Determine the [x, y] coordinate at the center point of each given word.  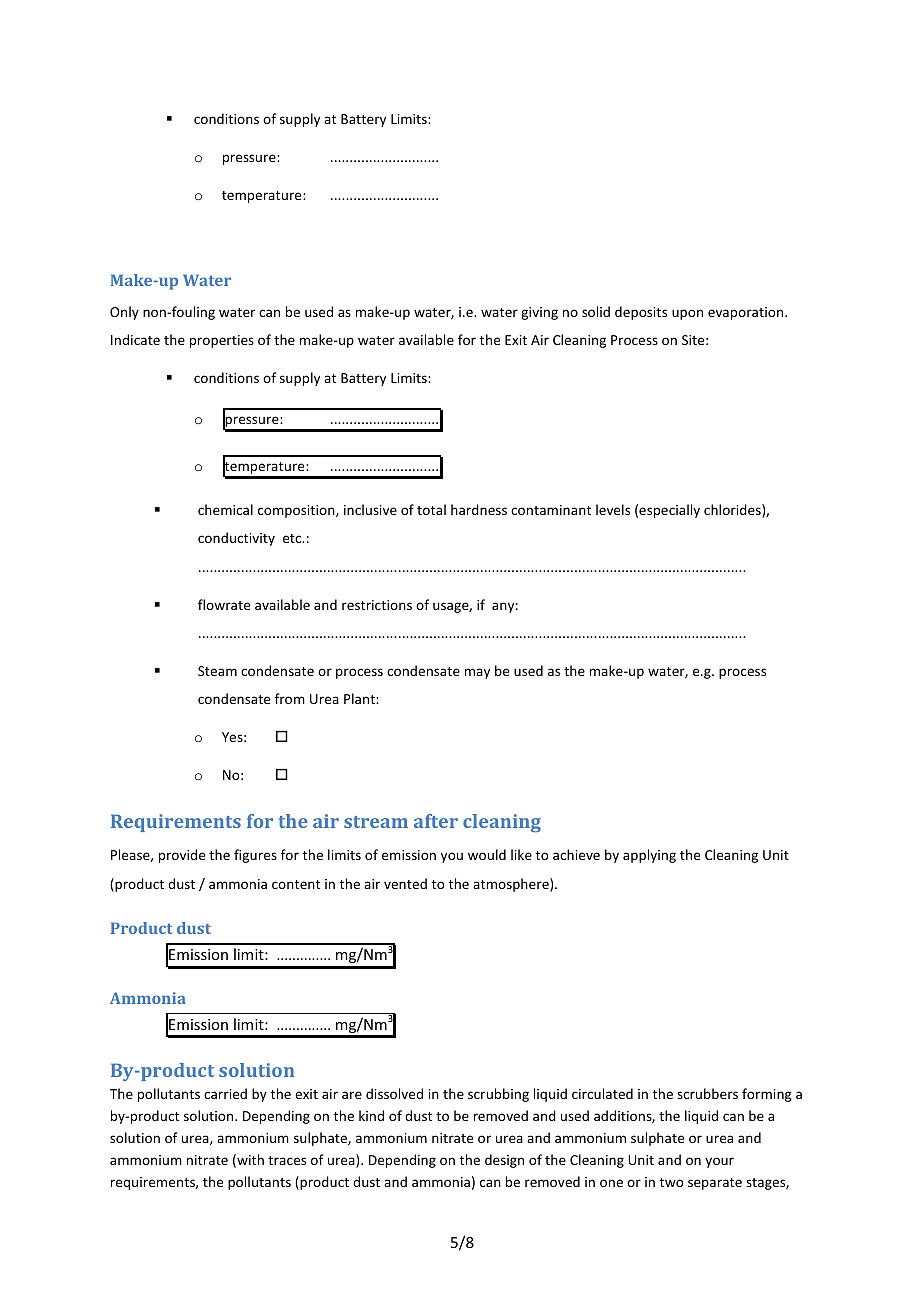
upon [687, 314]
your [719, 1162]
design [504, 1161]
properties [222, 341]
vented [405, 883]
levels [613, 509]
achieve [576, 854]
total [431, 509]
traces [287, 1160]
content [296, 884]
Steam [217, 671]
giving [539, 313]
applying [649, 856]
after [436, 821]
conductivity [236, 539]
